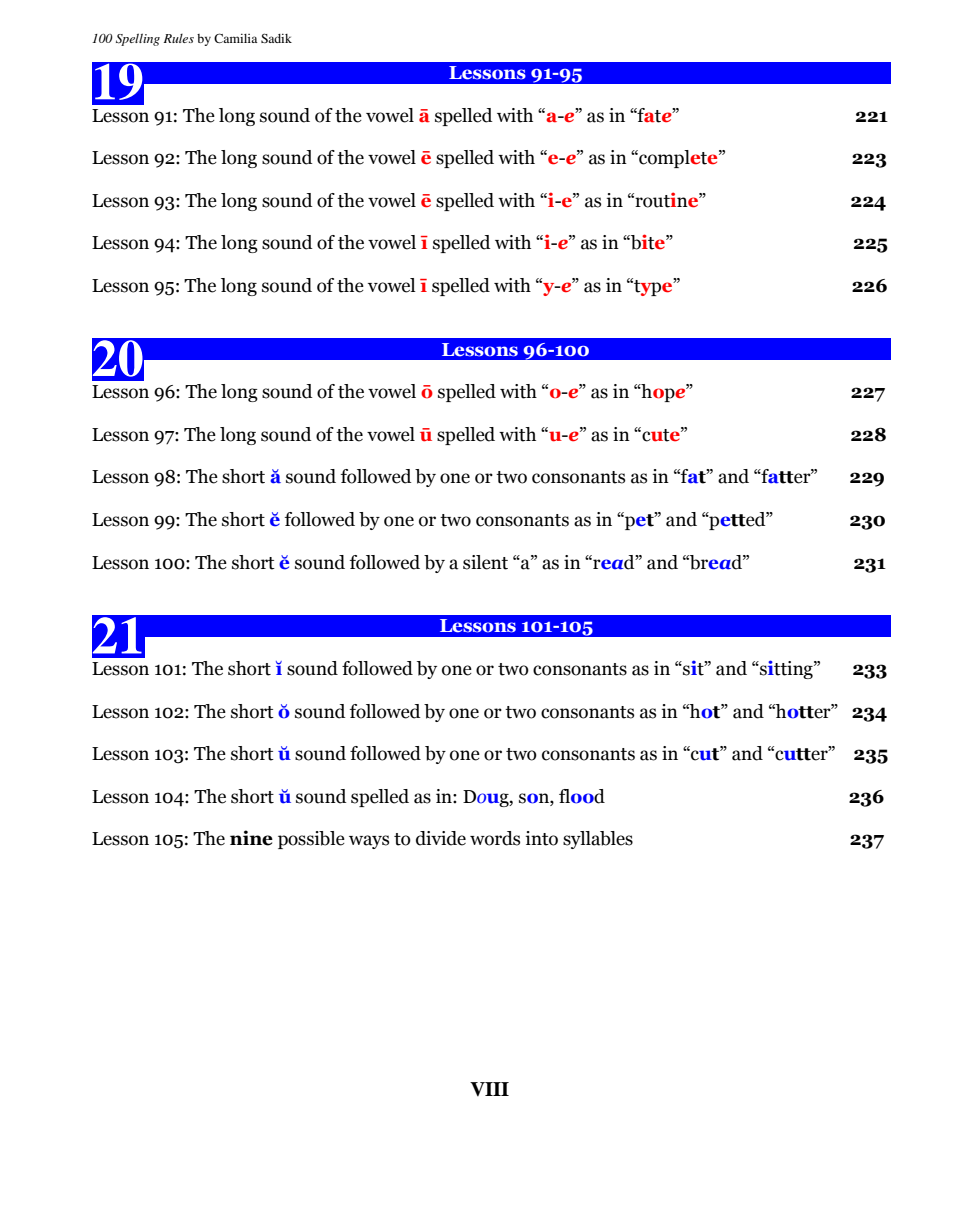 The image size is (980, 1226). I want to click on silent, so click(485, 562).
